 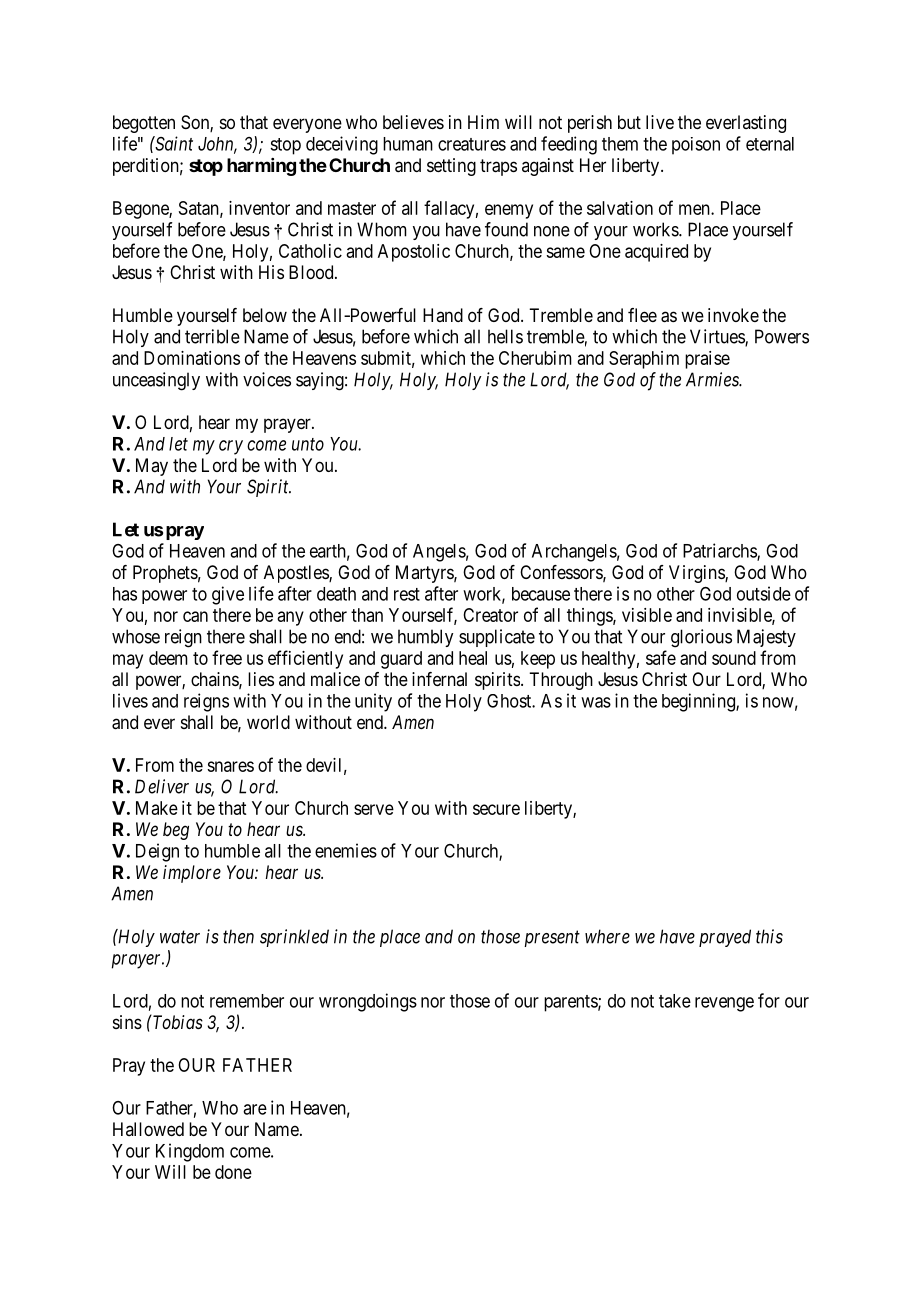 I want to click on done, so click(x=233, y=1172).
